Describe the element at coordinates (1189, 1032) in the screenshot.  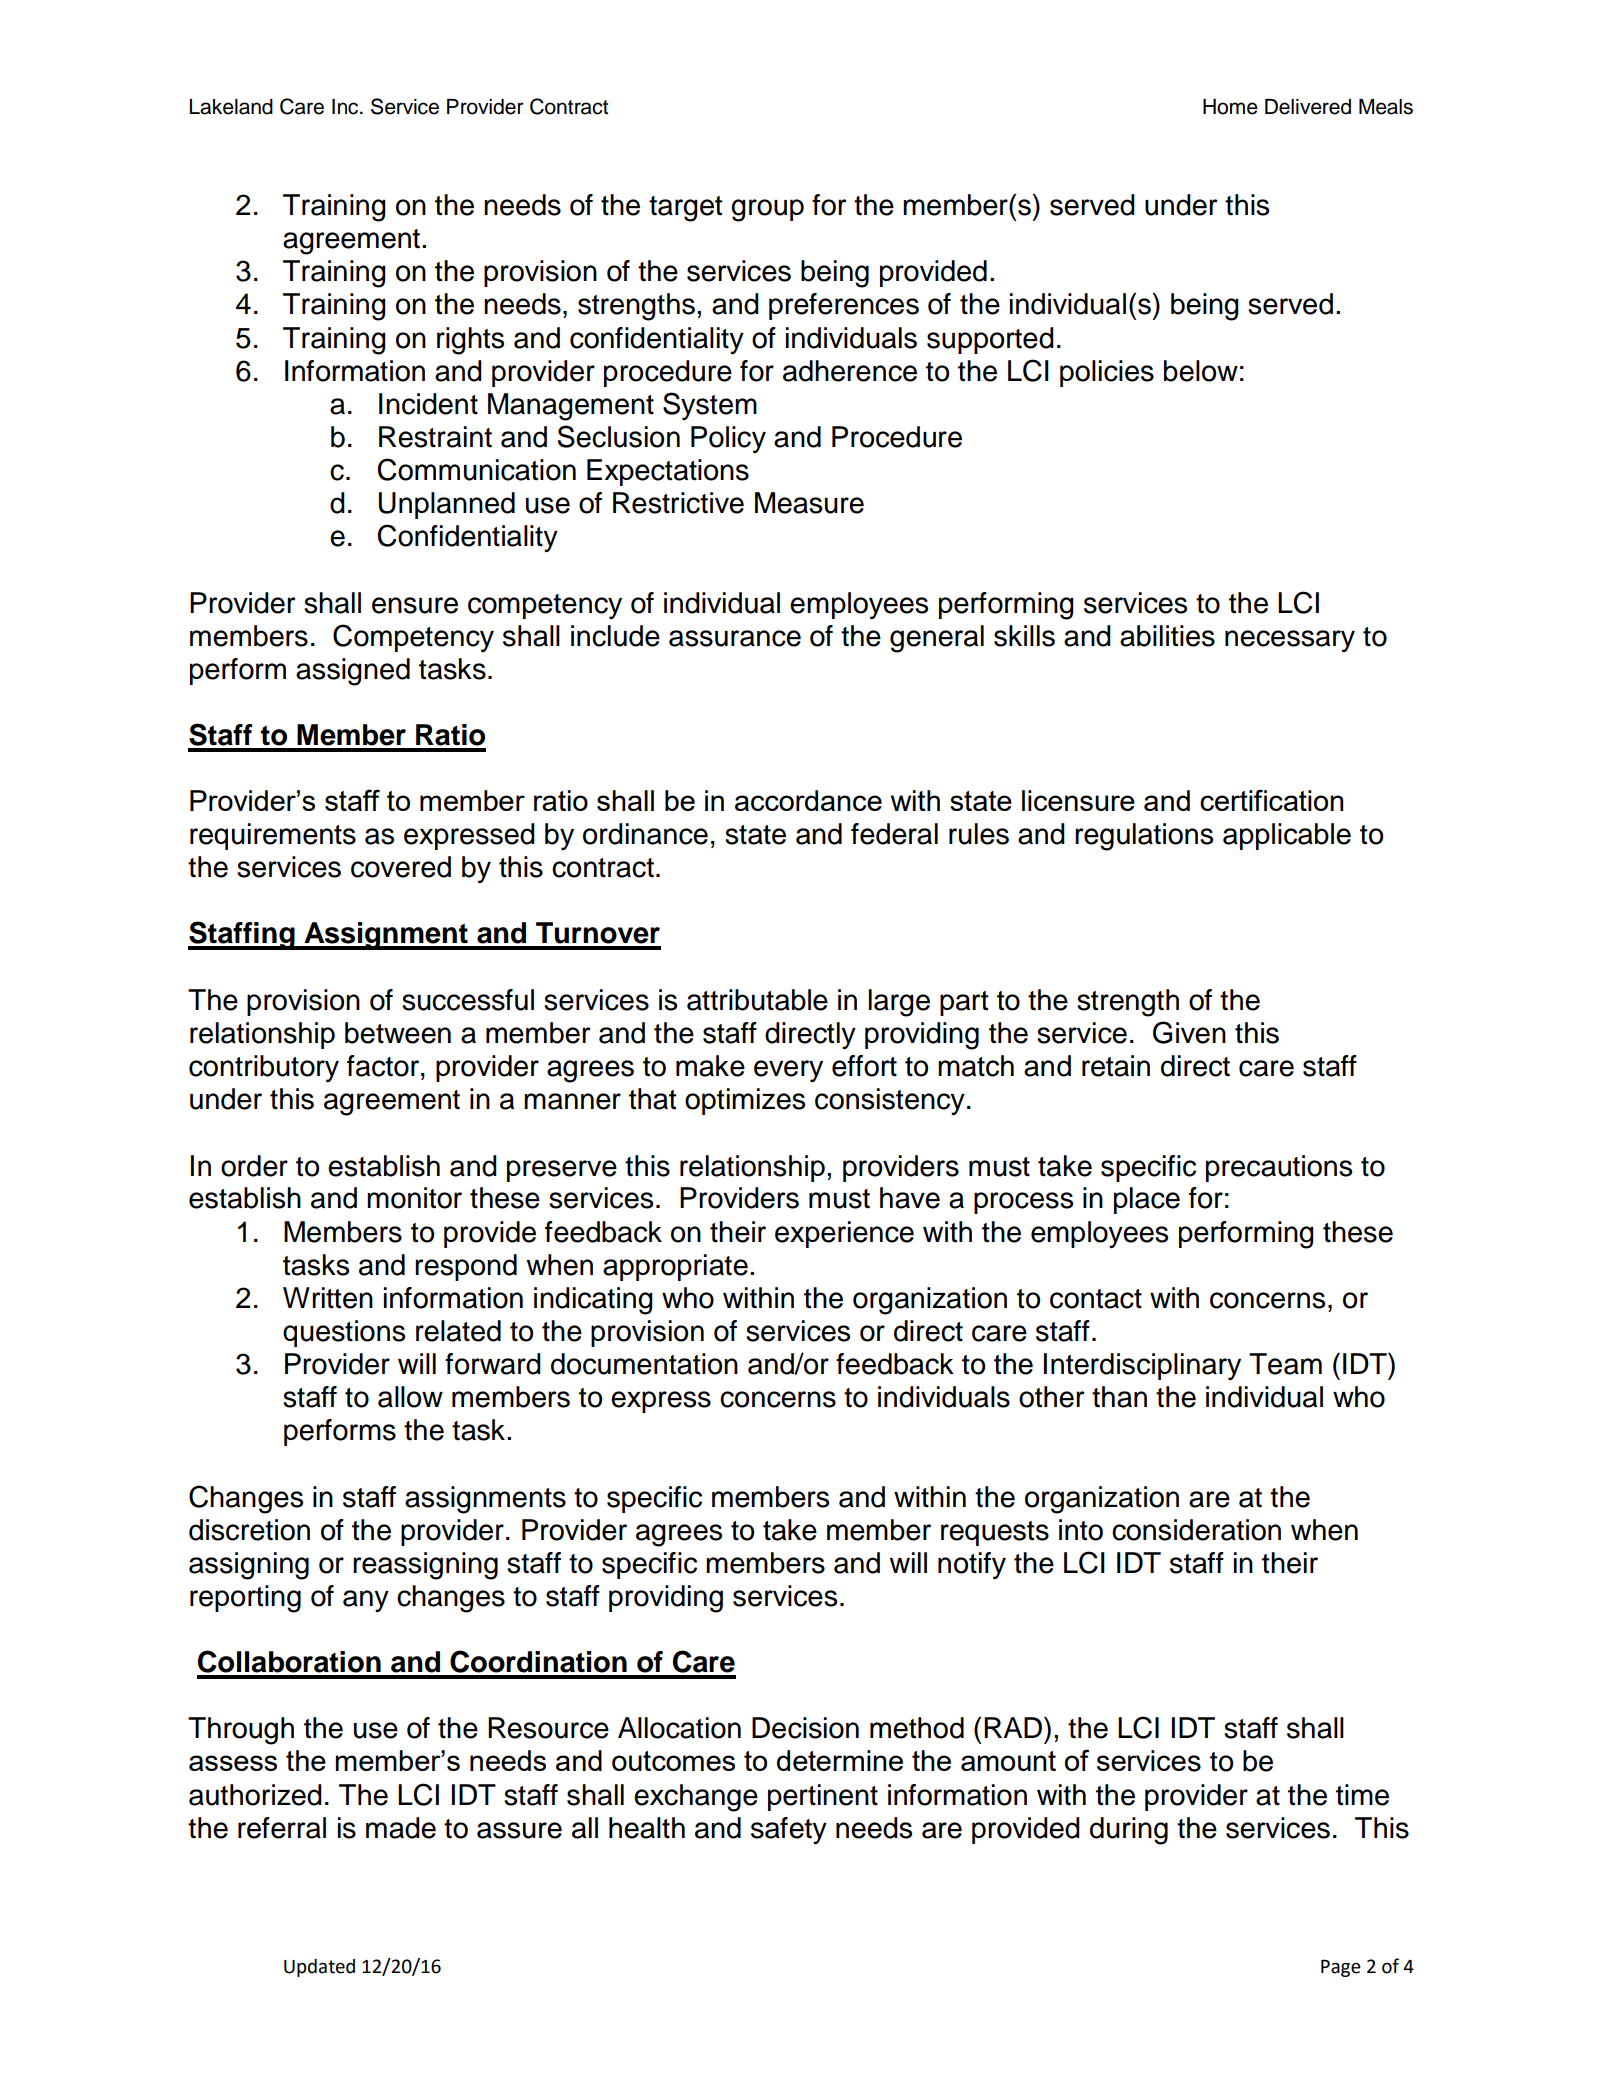
I see `Given` at that location.
